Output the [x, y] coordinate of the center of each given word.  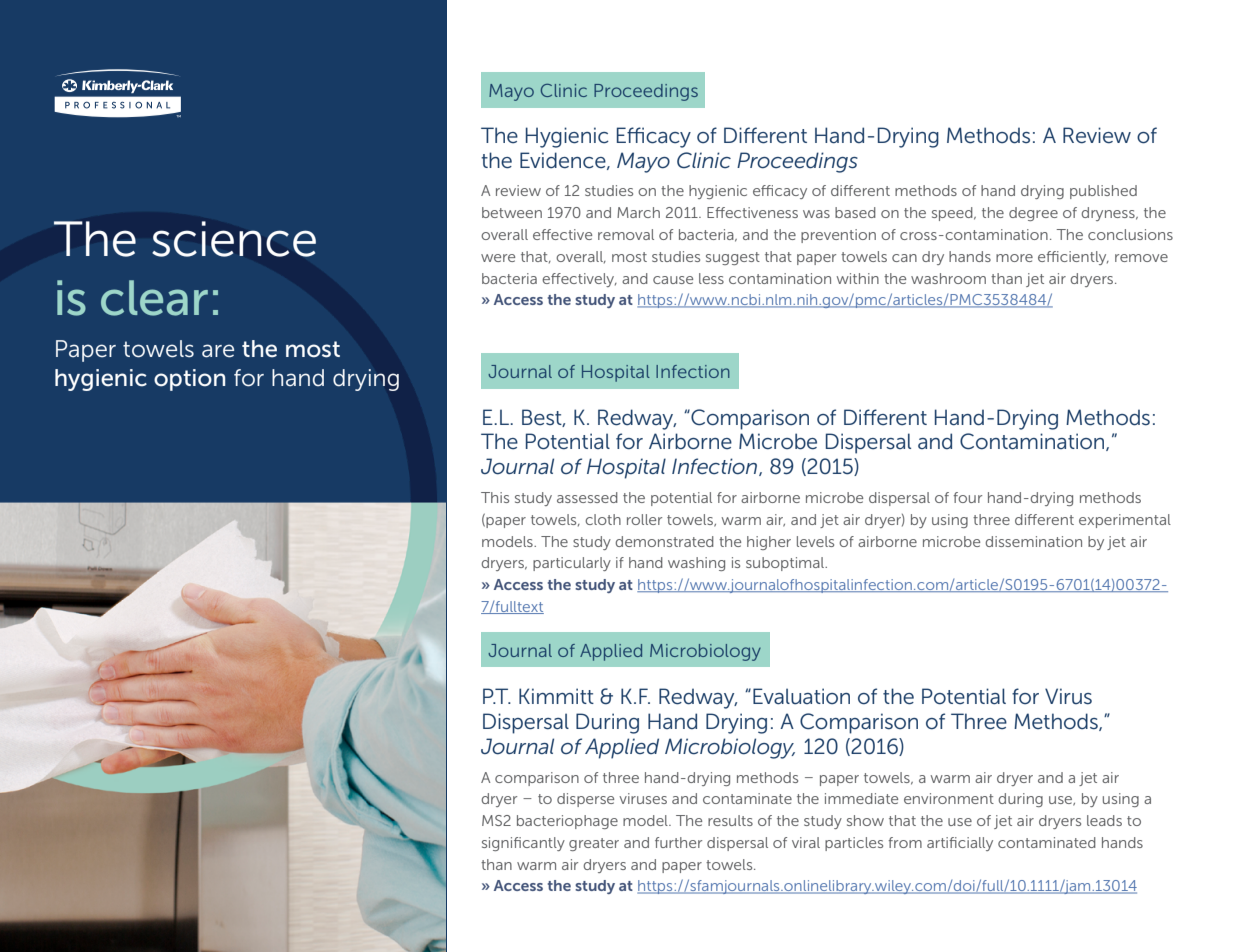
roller [644, 519]
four [967, 497]
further [678, 842]
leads [1104, 820]
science [234, 239]
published [1103, 192]
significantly [523, 844]
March [638, 212]
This [495, 497]
